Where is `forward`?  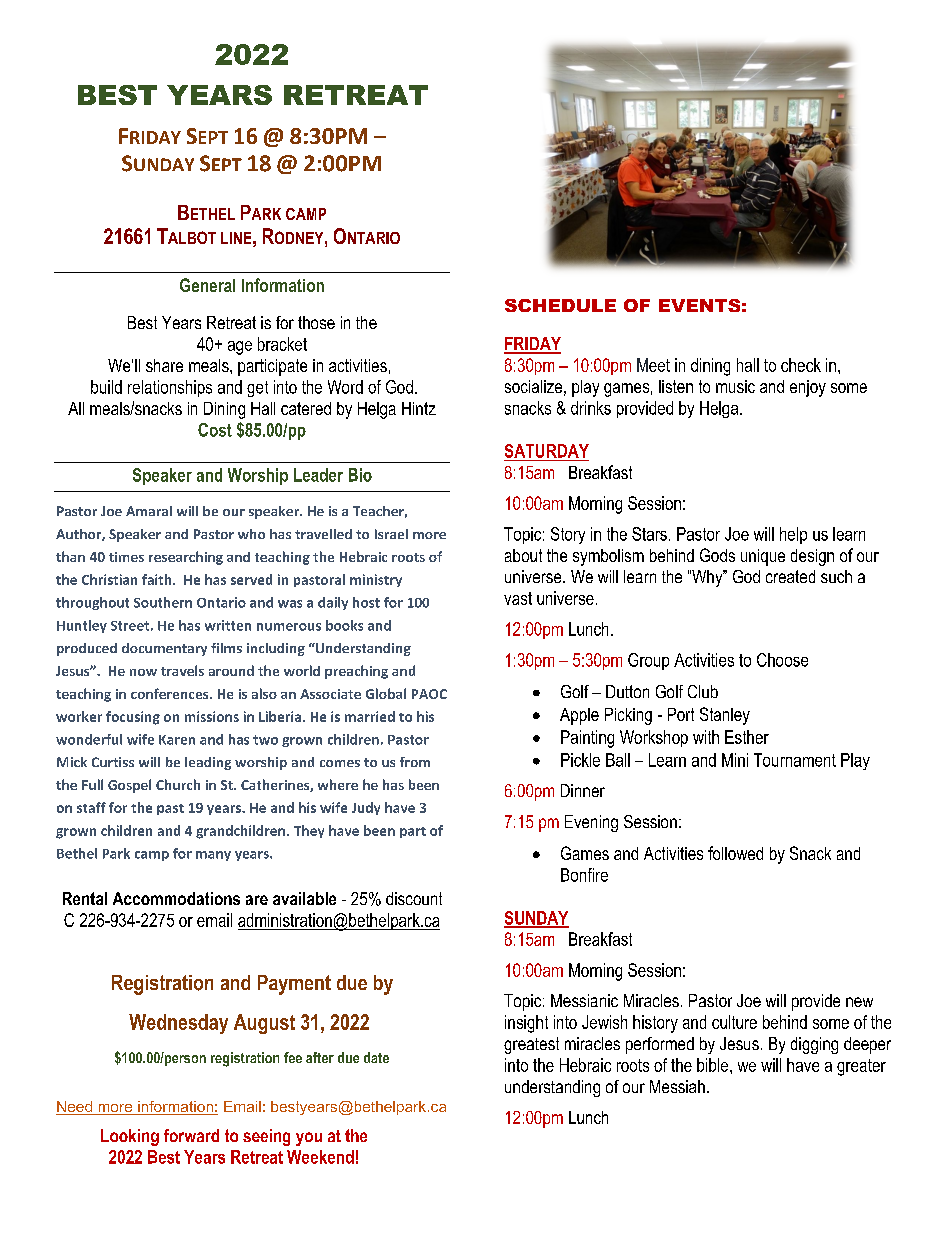 forward is located at coordinates (191, 1135).
